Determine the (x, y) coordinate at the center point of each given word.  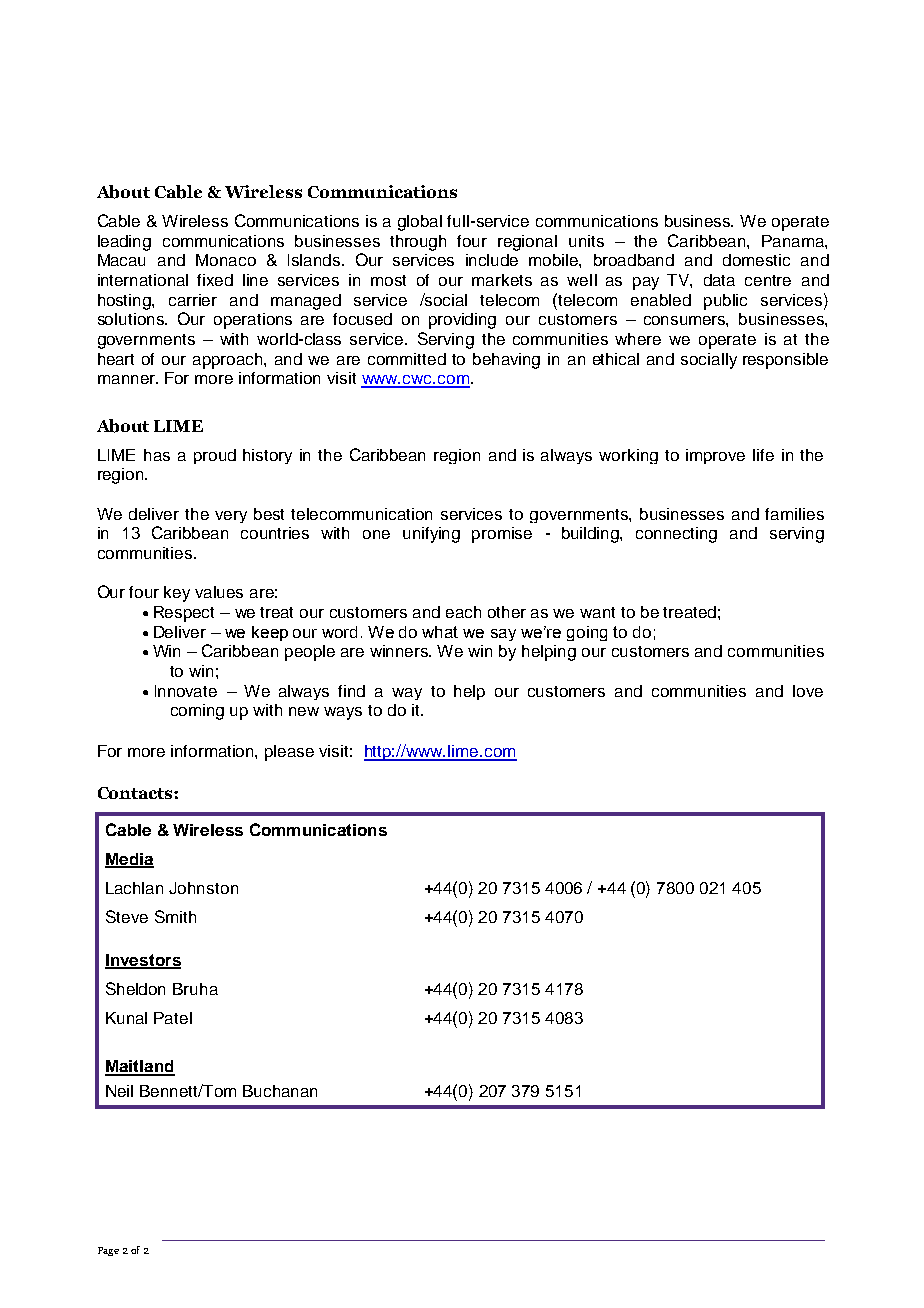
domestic (756, 260)
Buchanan (280, 1091)
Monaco (226, 260)
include (492, 260)
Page (108, 1251)
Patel (173, 1018)
